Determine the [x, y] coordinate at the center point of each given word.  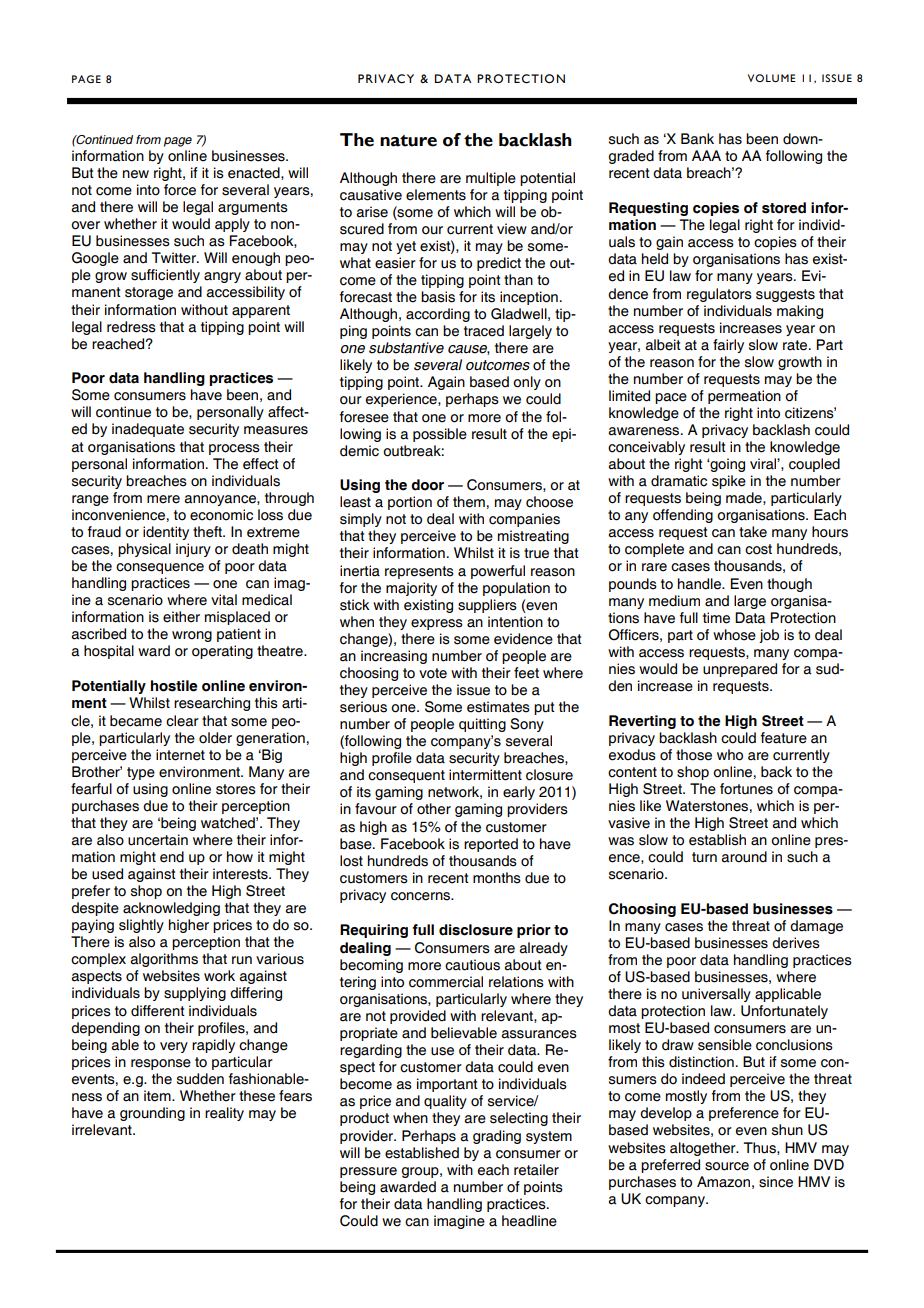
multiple [491, 179]
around [744, 857]
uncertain [158, 840]
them [469, 502]
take [753, 532]
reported [491, 845]
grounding [152, 1114]
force [180, 190]
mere [163, 499]
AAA [706, 155]
